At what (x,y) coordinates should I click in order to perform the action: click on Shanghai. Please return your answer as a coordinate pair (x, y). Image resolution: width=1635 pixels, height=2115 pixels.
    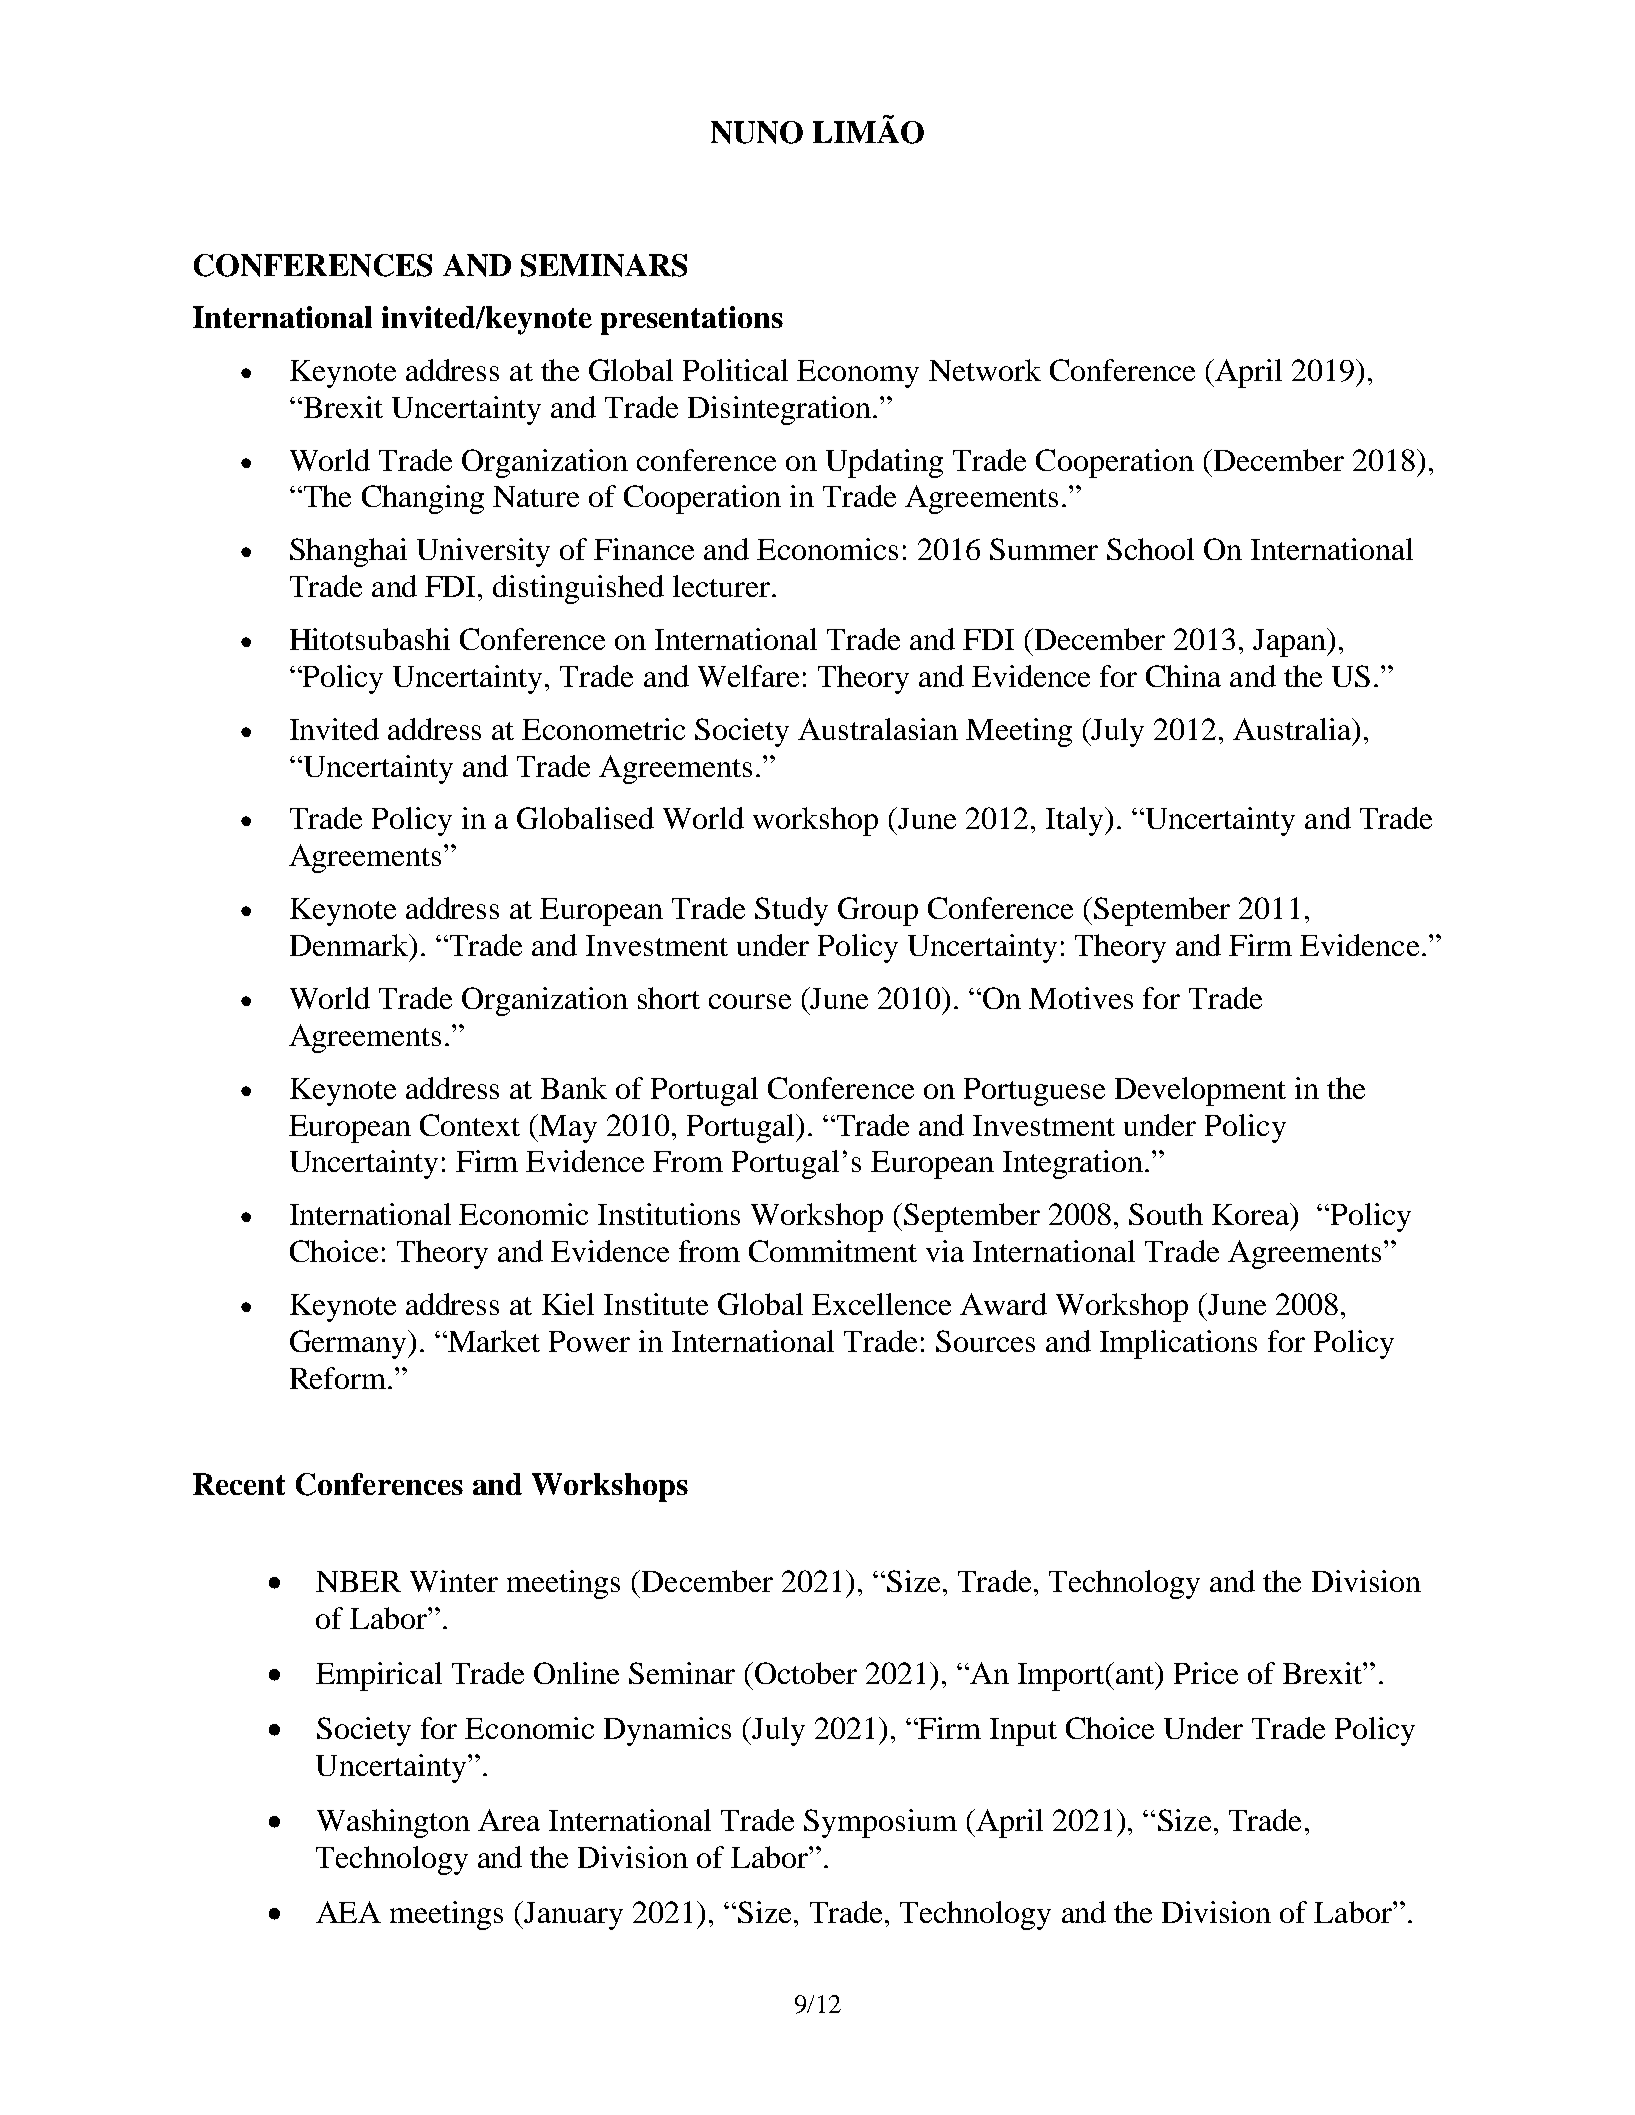
    Looking at the image, I should click on (348, 552).
